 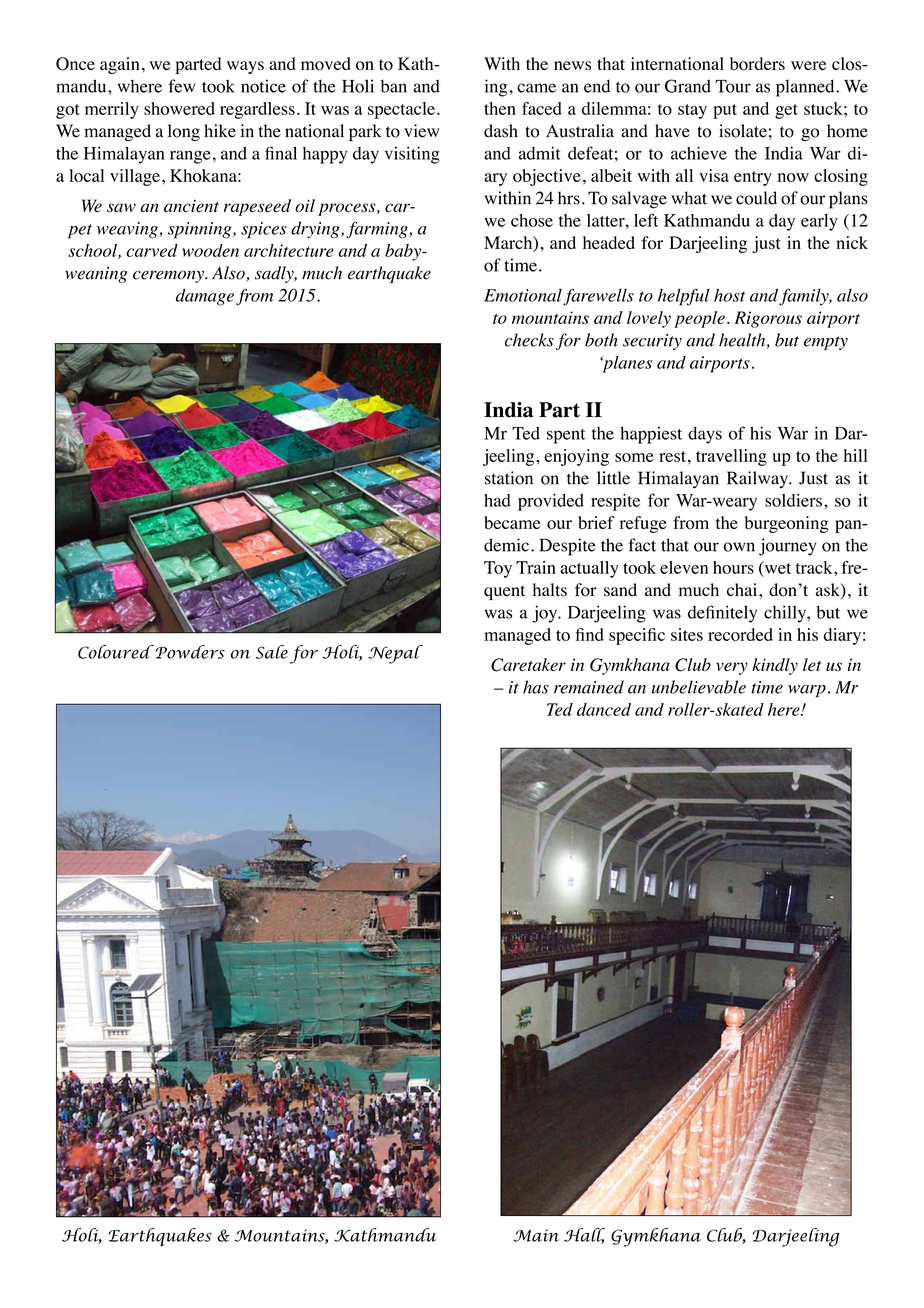 I want to click on Hall, so click(x=584, y=1236).
